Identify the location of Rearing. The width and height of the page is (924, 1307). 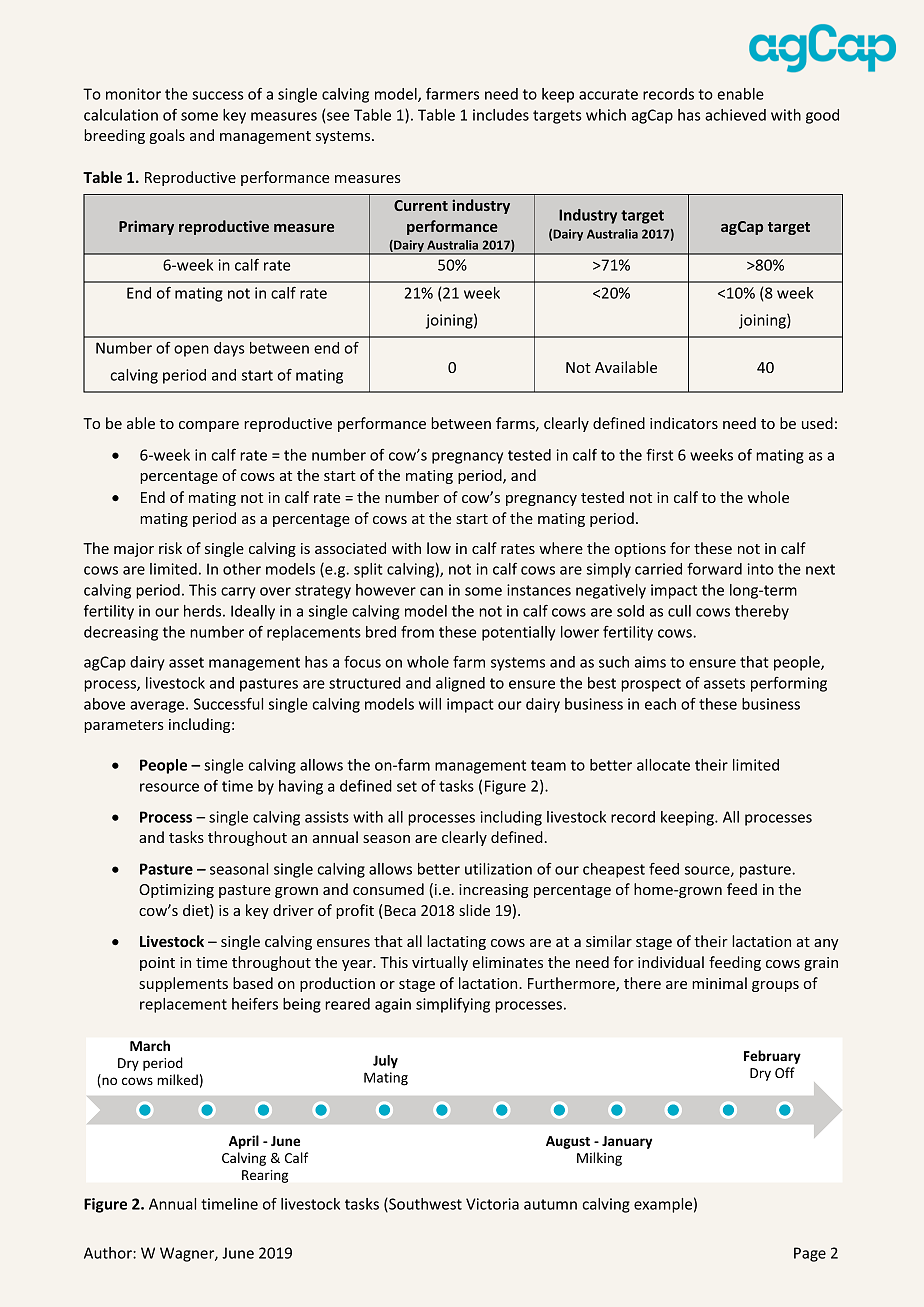
(265, 1176).
